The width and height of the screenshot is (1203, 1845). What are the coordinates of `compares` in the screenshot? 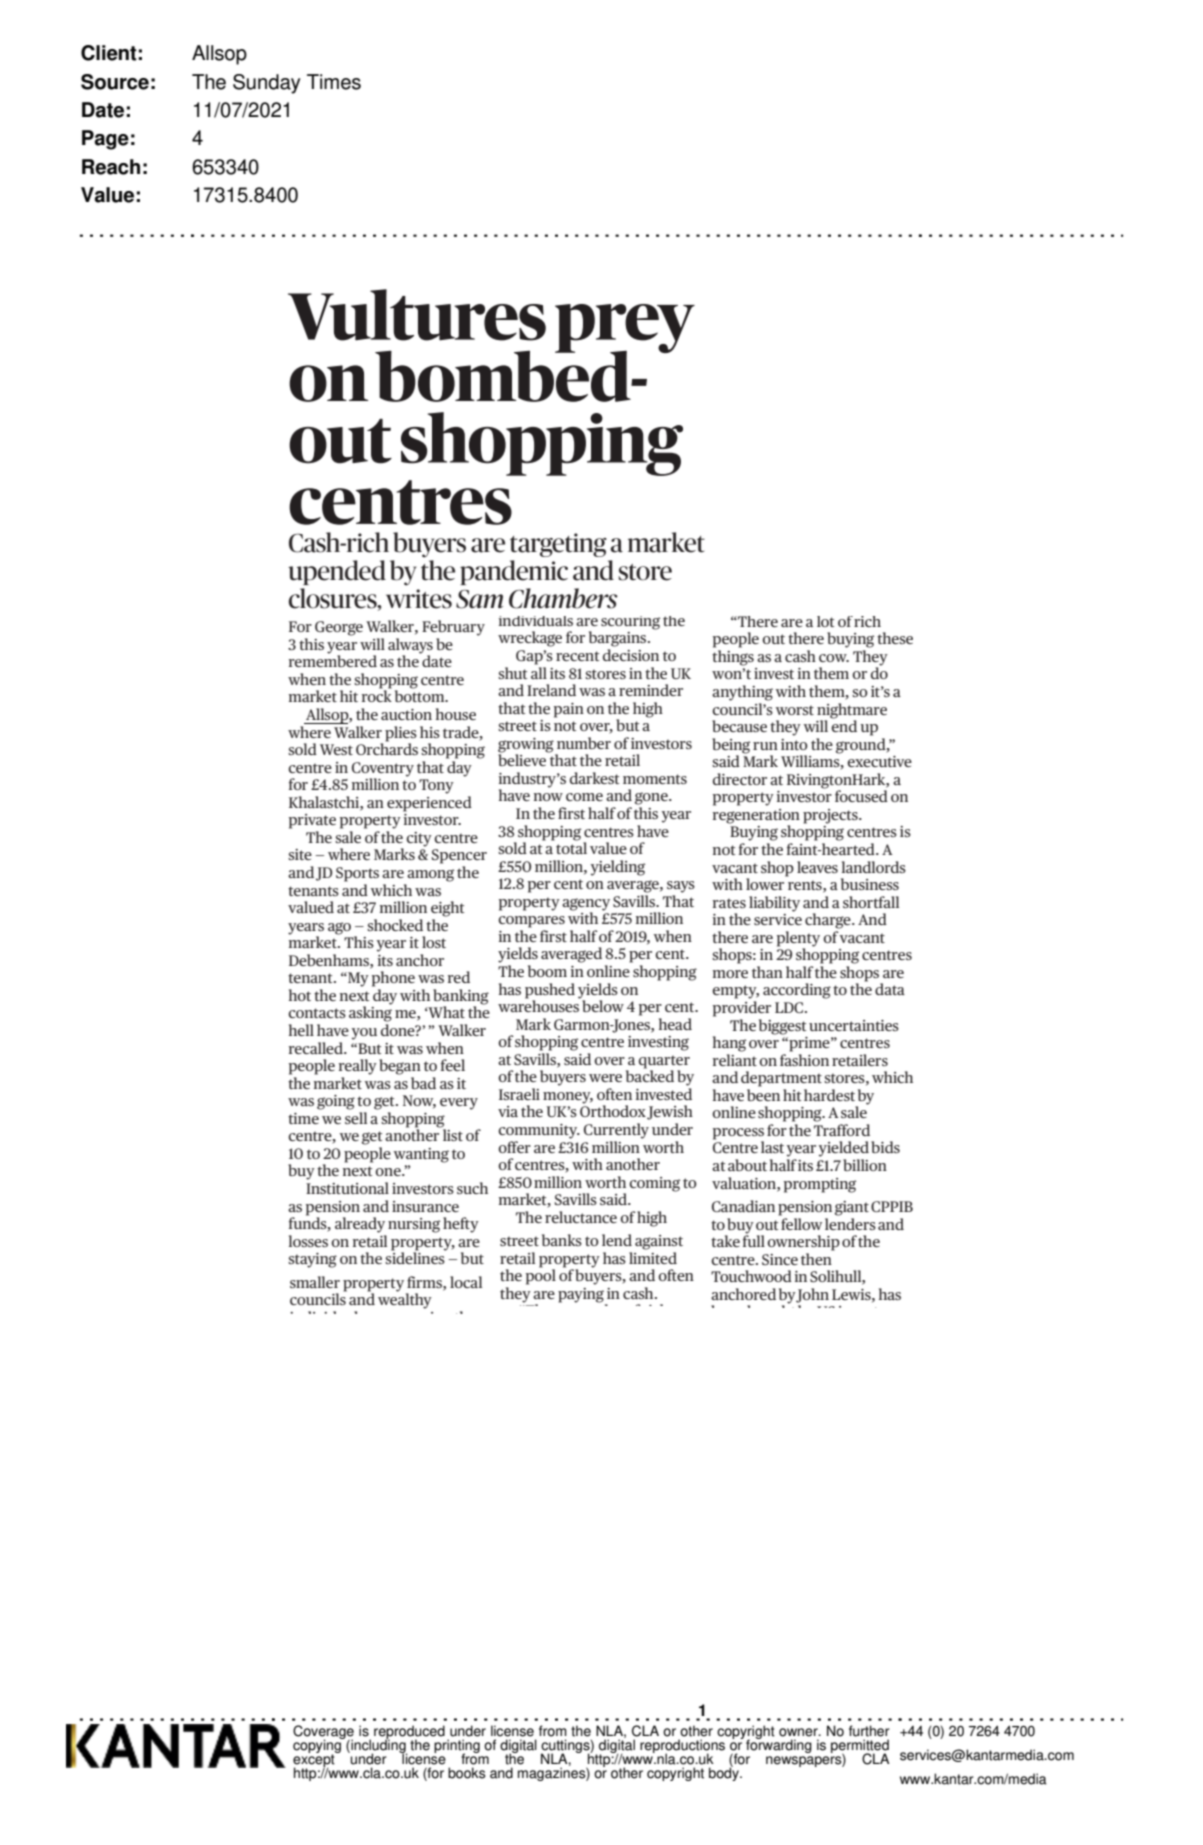 It's located at (531, 922).
